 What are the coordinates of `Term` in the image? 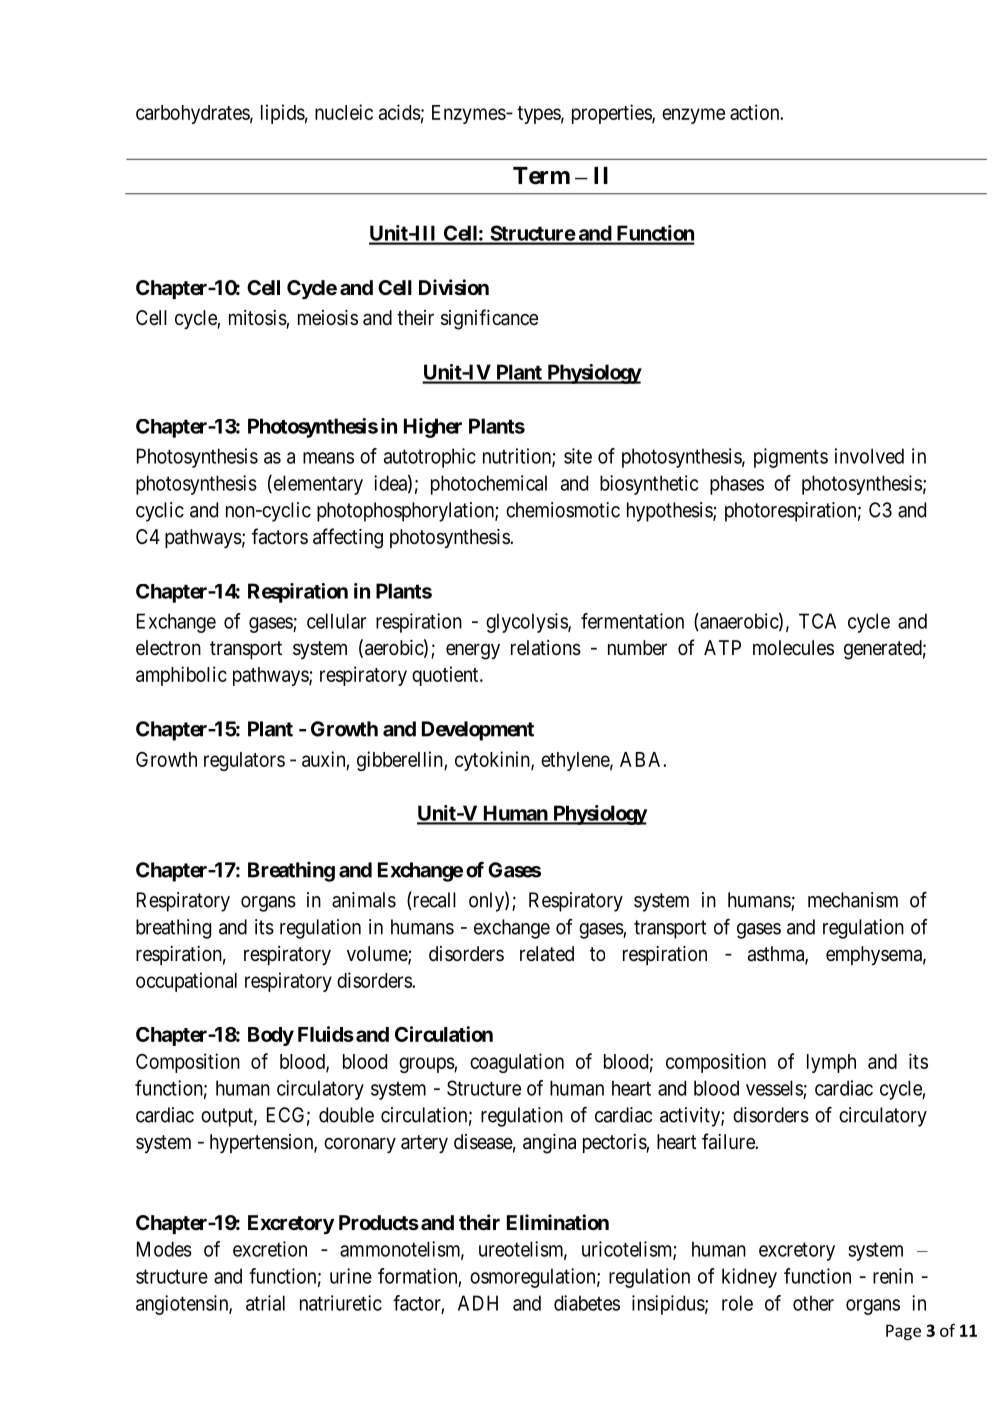 It's located at (541, 176).
